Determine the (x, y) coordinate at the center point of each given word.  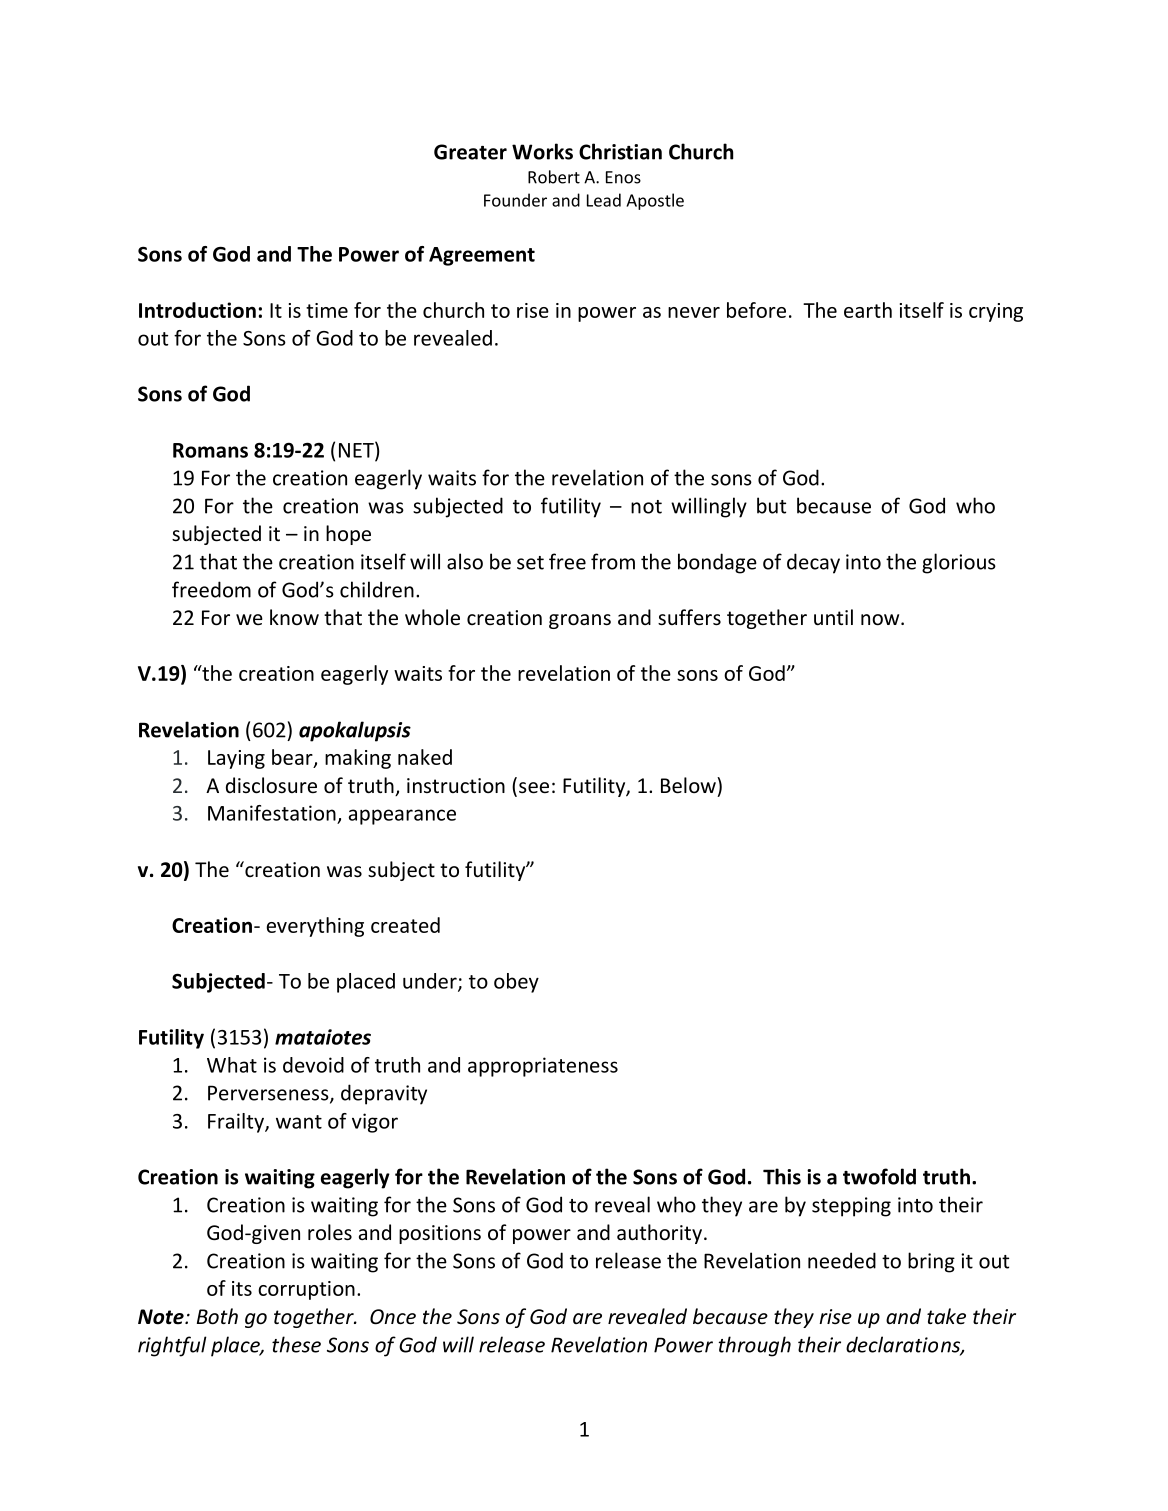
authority (659, 1234)
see (534, 788)
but (771, 505)
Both (217, 1316)
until (833, 617)
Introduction (197, 310)
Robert (554, 177)
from (613, 561)
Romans (210, 450)
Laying (236, 759)
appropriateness (543, 1067)
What (232, 1065)
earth (868, 310)
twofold (879, 1176)
